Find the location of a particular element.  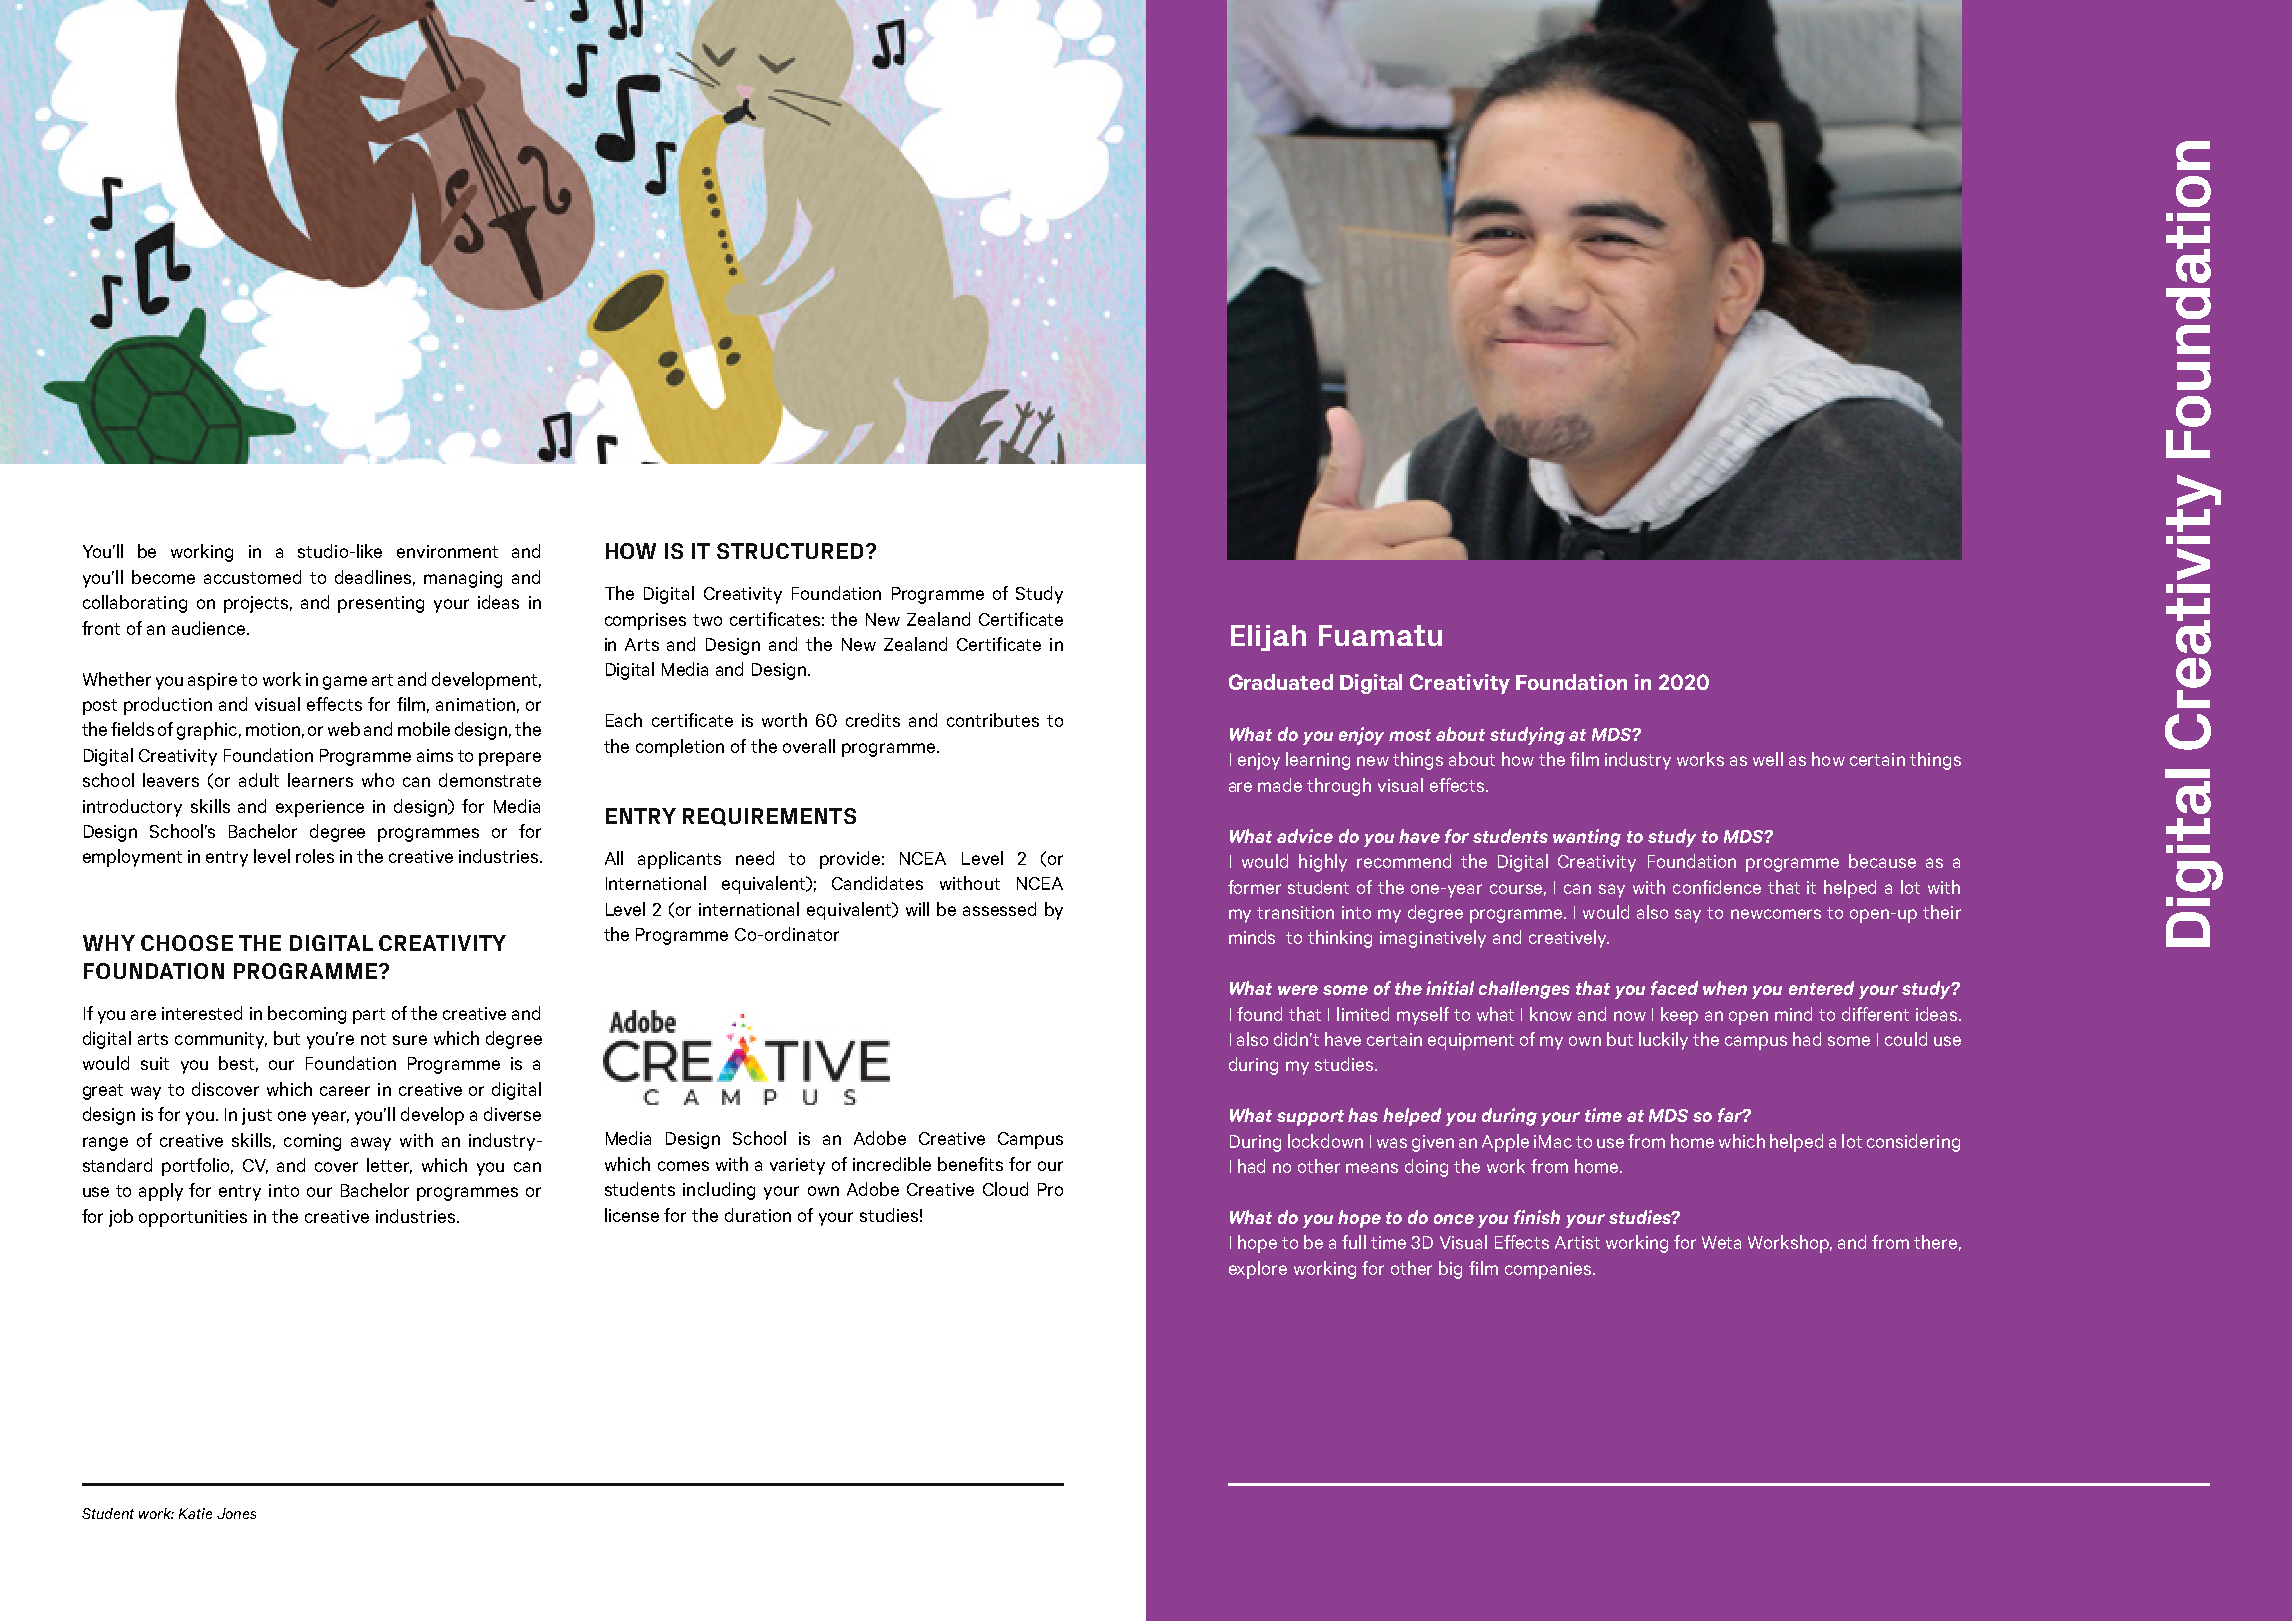

deadlines is located at coordinates (375, 578).
